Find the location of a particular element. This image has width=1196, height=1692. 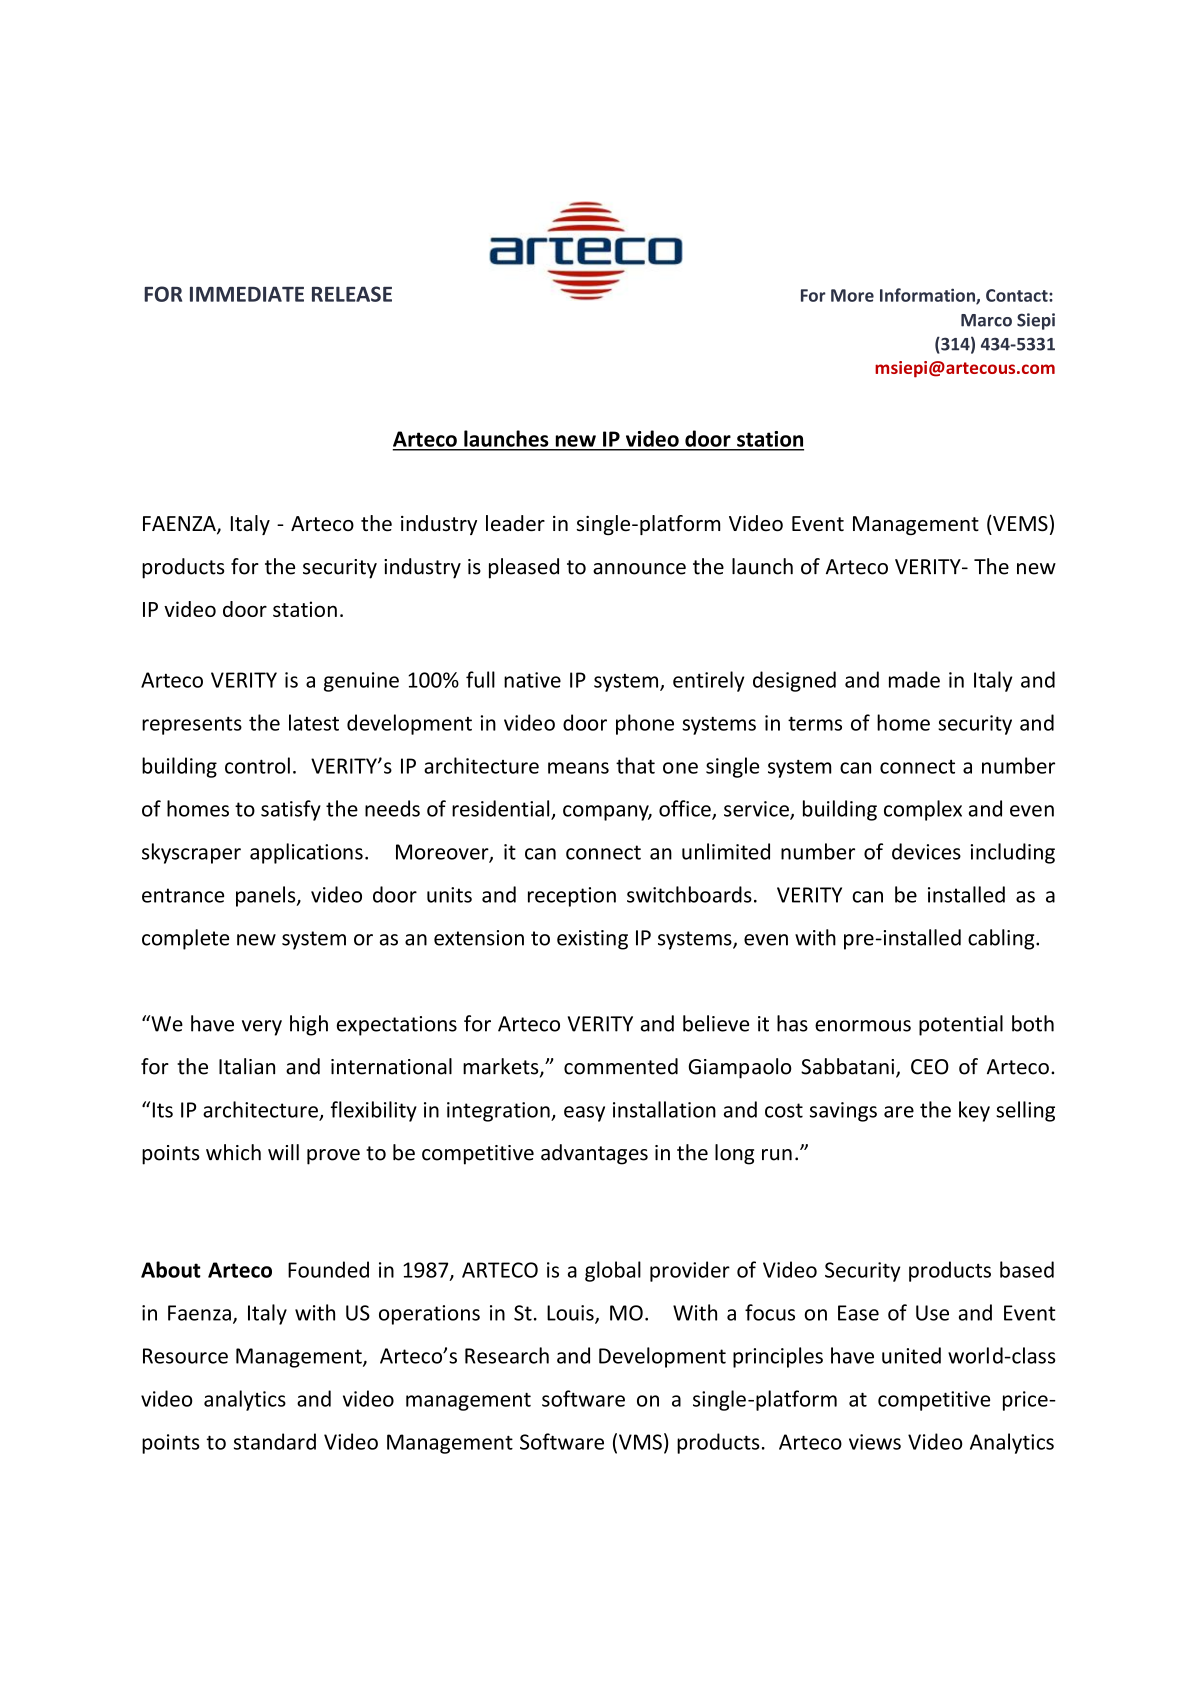

applications is located at coordinates (306, 853).
